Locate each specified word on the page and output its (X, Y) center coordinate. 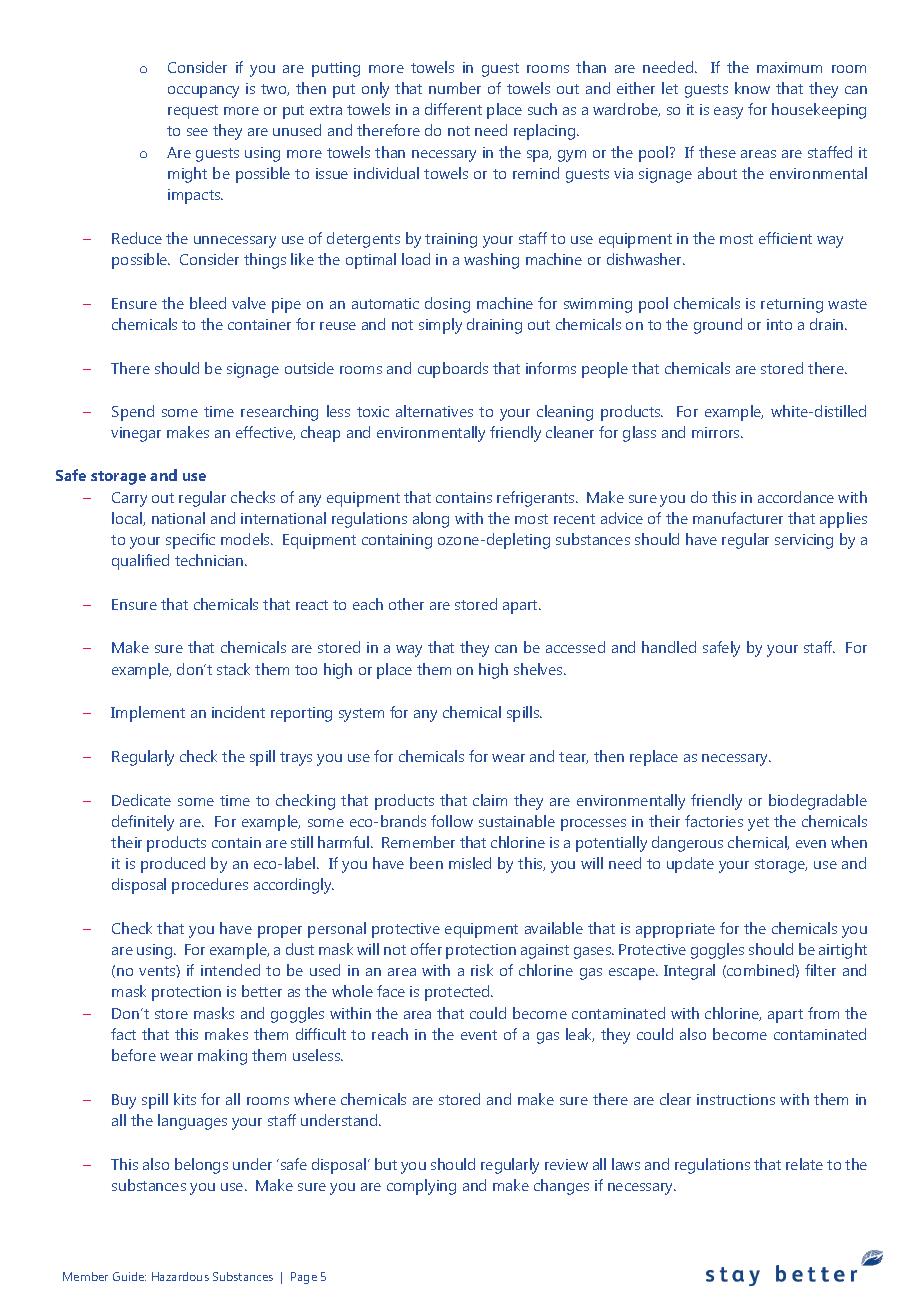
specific (190, 541)
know (752, 88)
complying (421, 1187)
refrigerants (537, 499)
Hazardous (180, 1276)
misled (470, 863)
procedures (210, 886)
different (453, 109)
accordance (796, 497)
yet (758, 824)
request (193, 112)
